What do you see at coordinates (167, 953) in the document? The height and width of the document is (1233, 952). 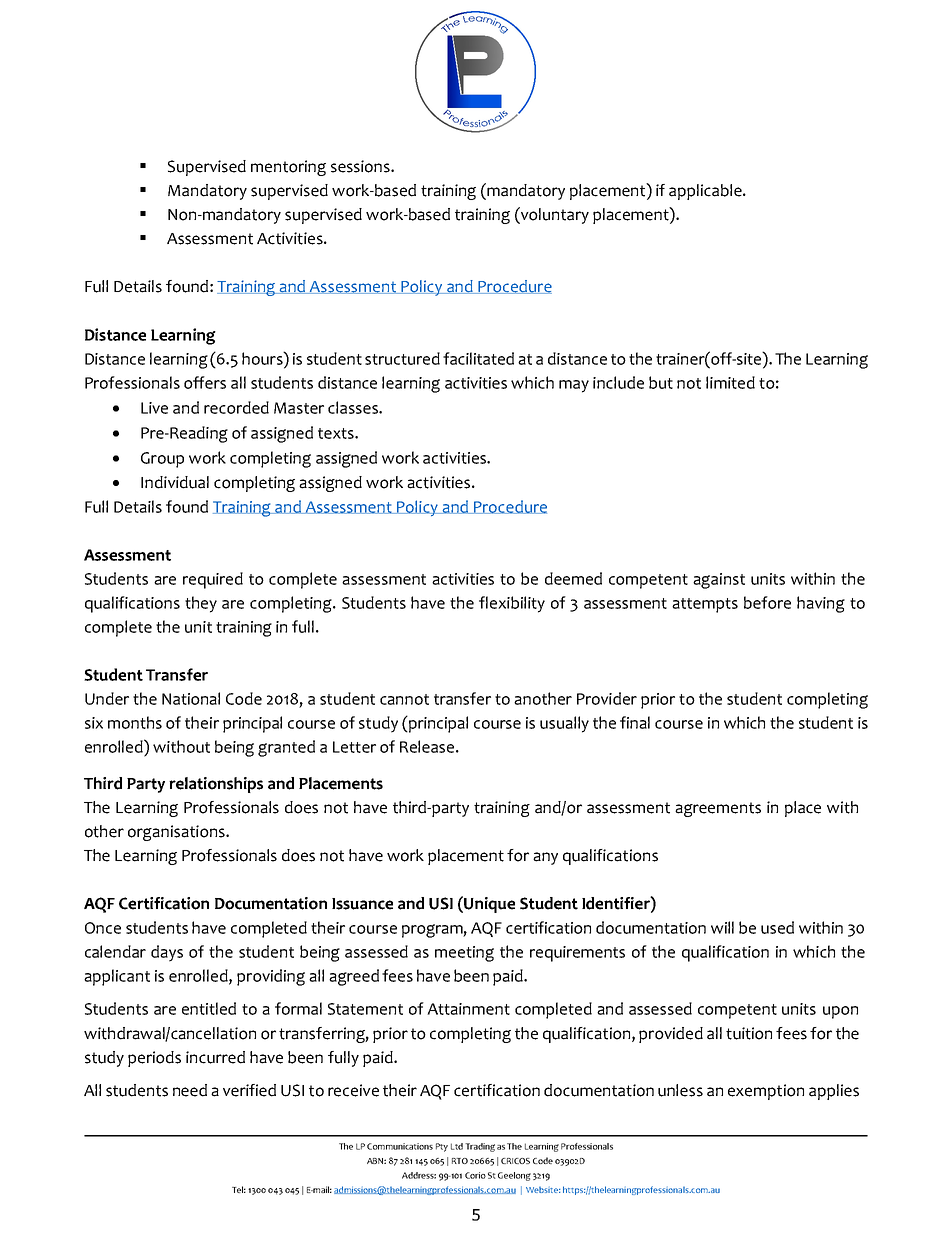 I see `days` at bounding box center [167, 953].
